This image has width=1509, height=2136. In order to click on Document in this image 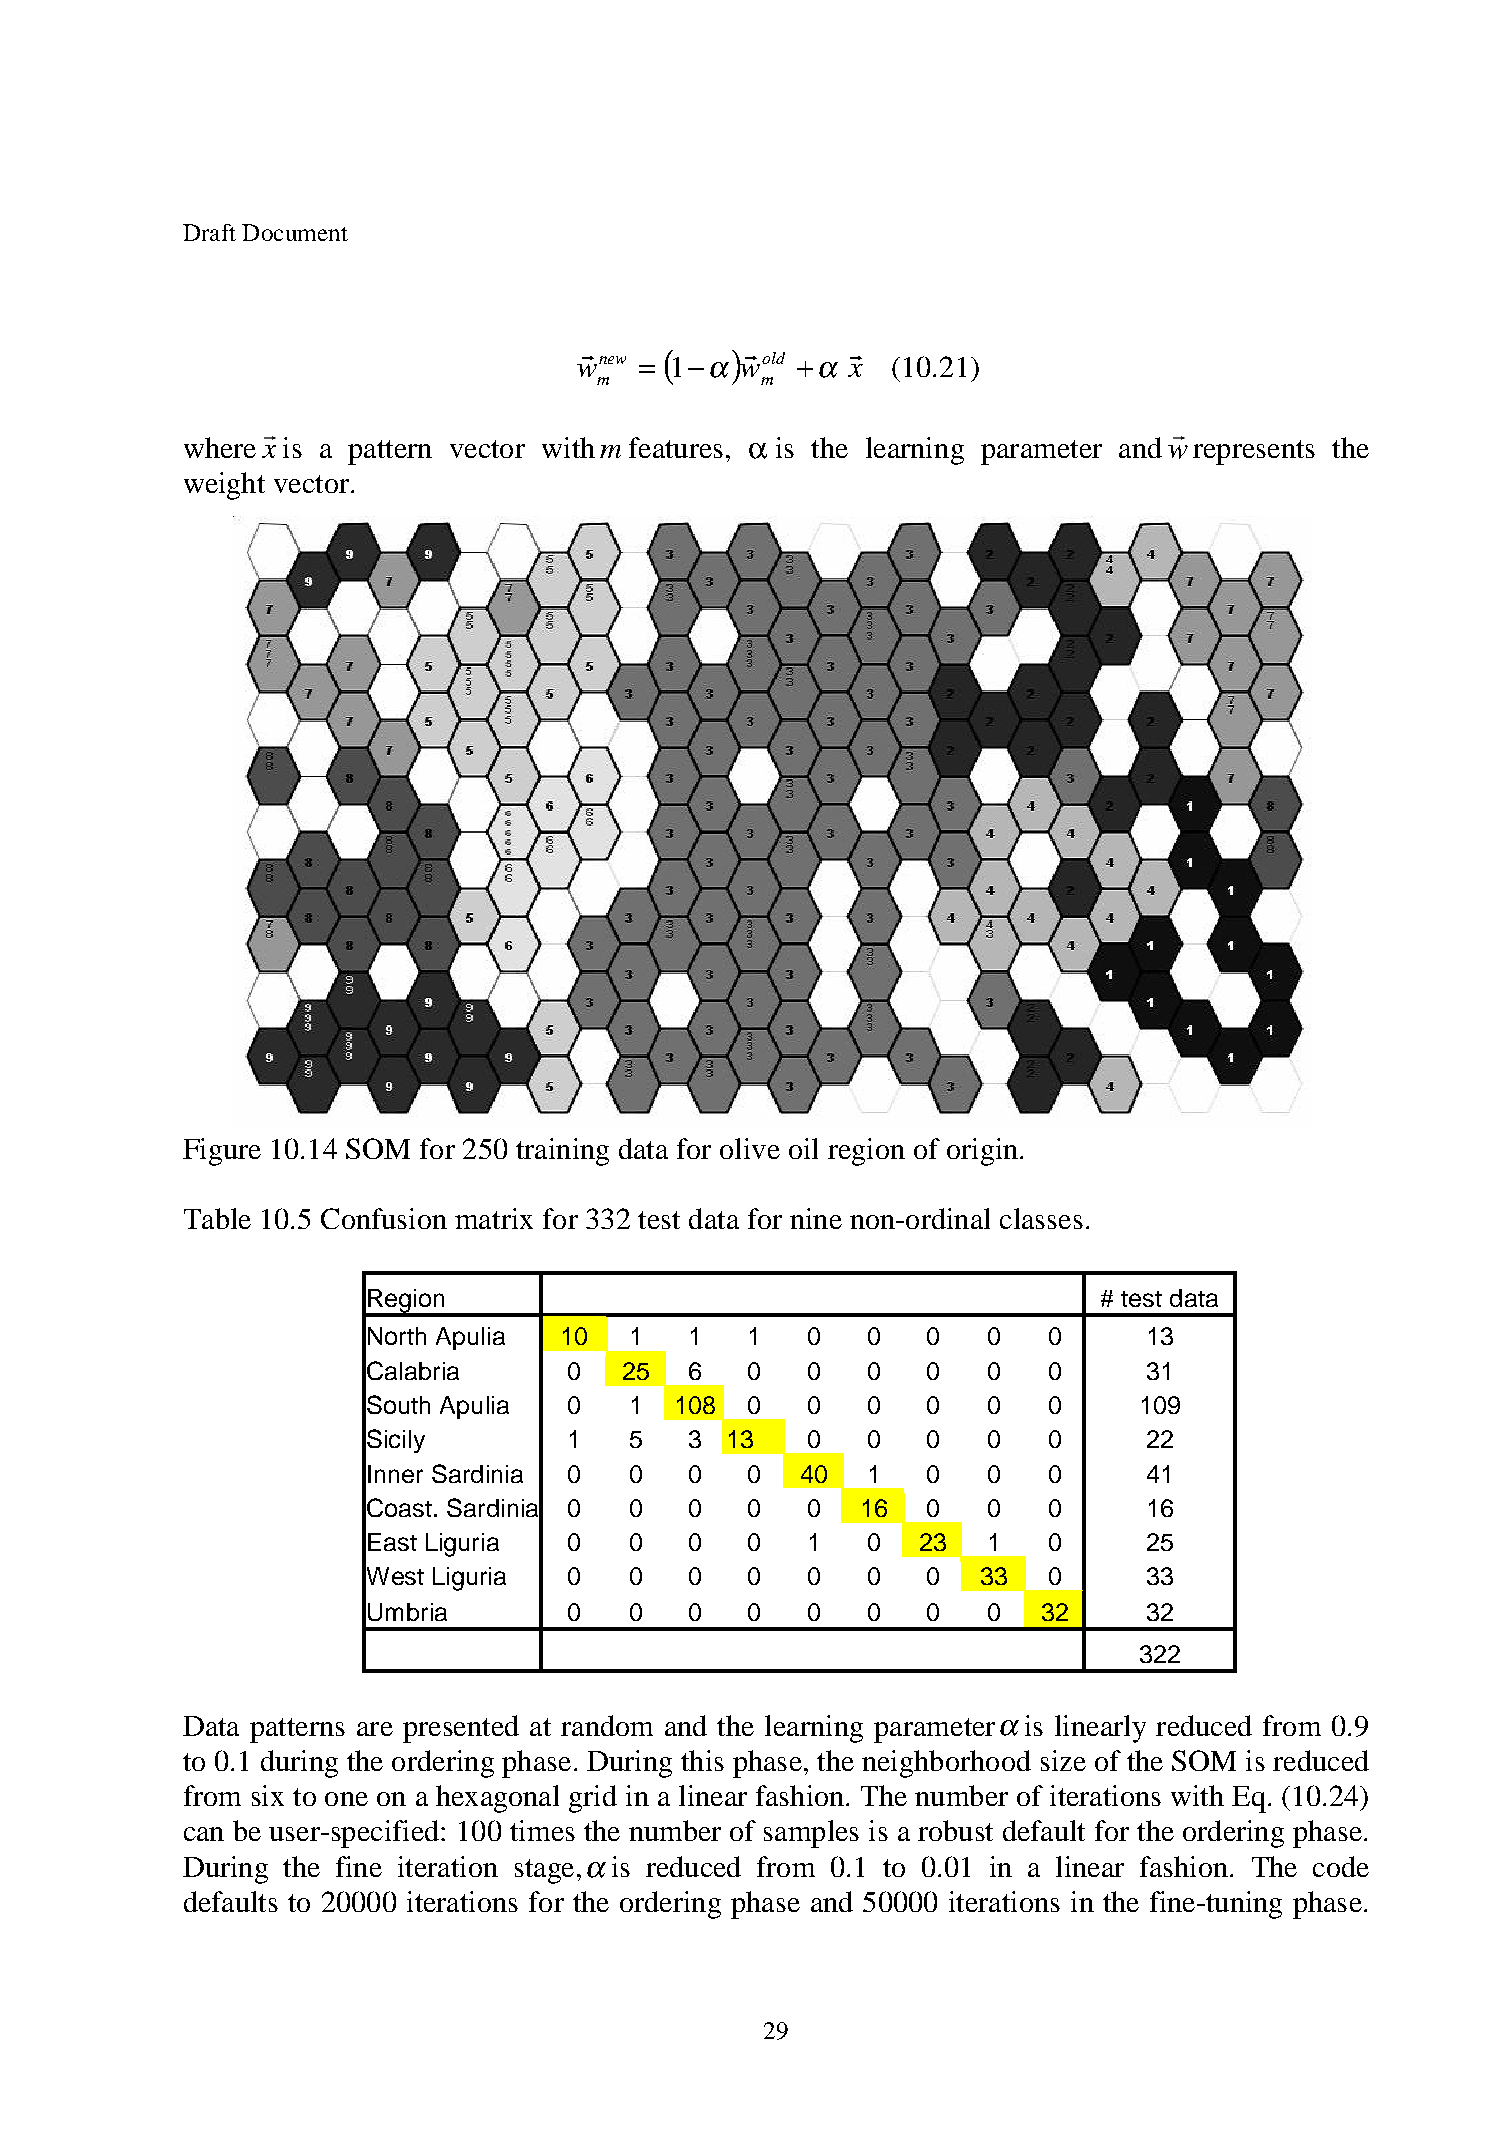, I will do `click(295, 232)`.
